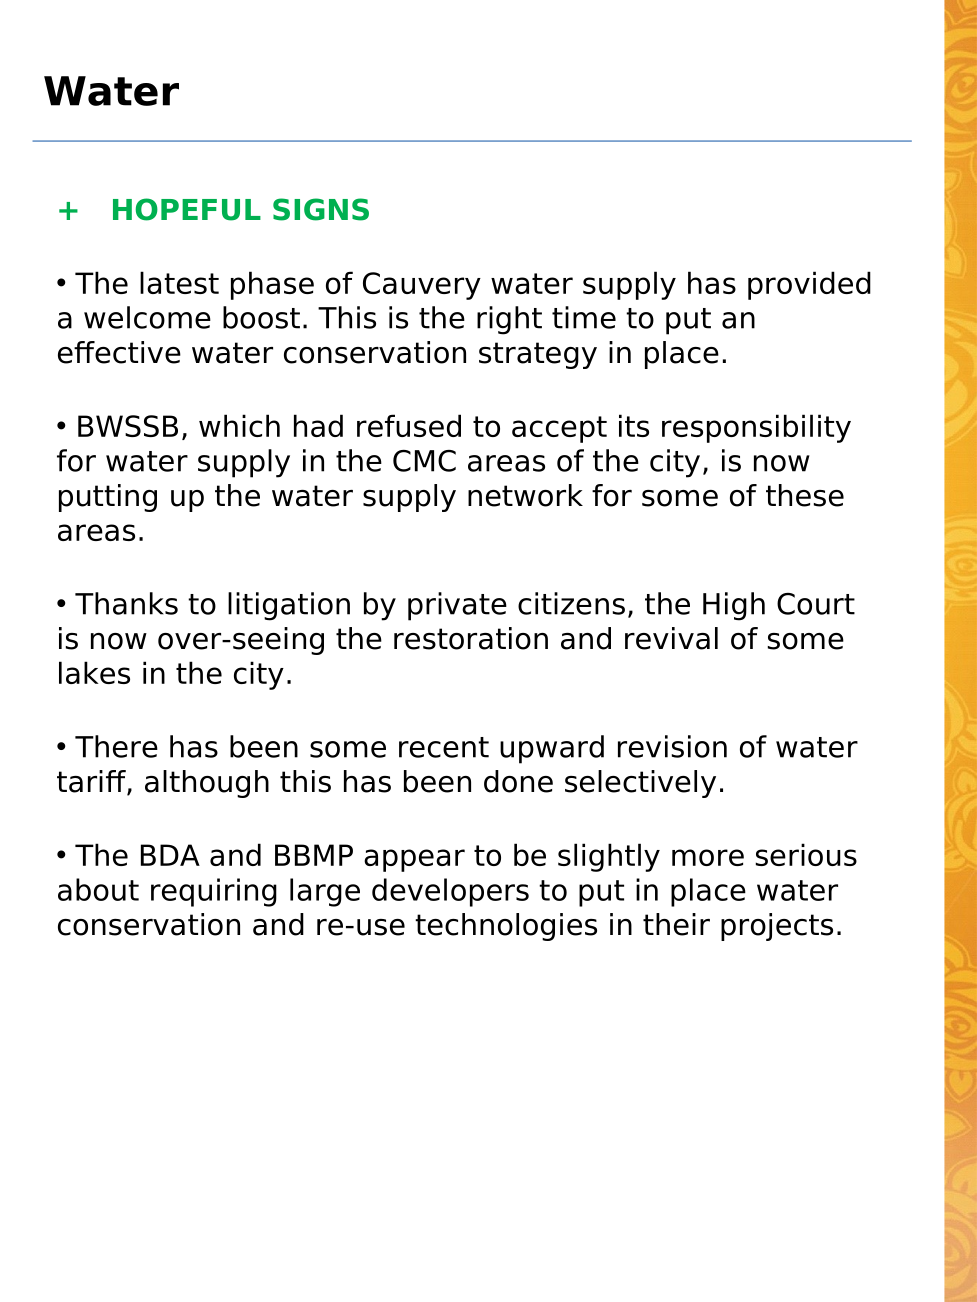 This page has height=1302, width=977. I want to click on projects, so click(777, 927).
